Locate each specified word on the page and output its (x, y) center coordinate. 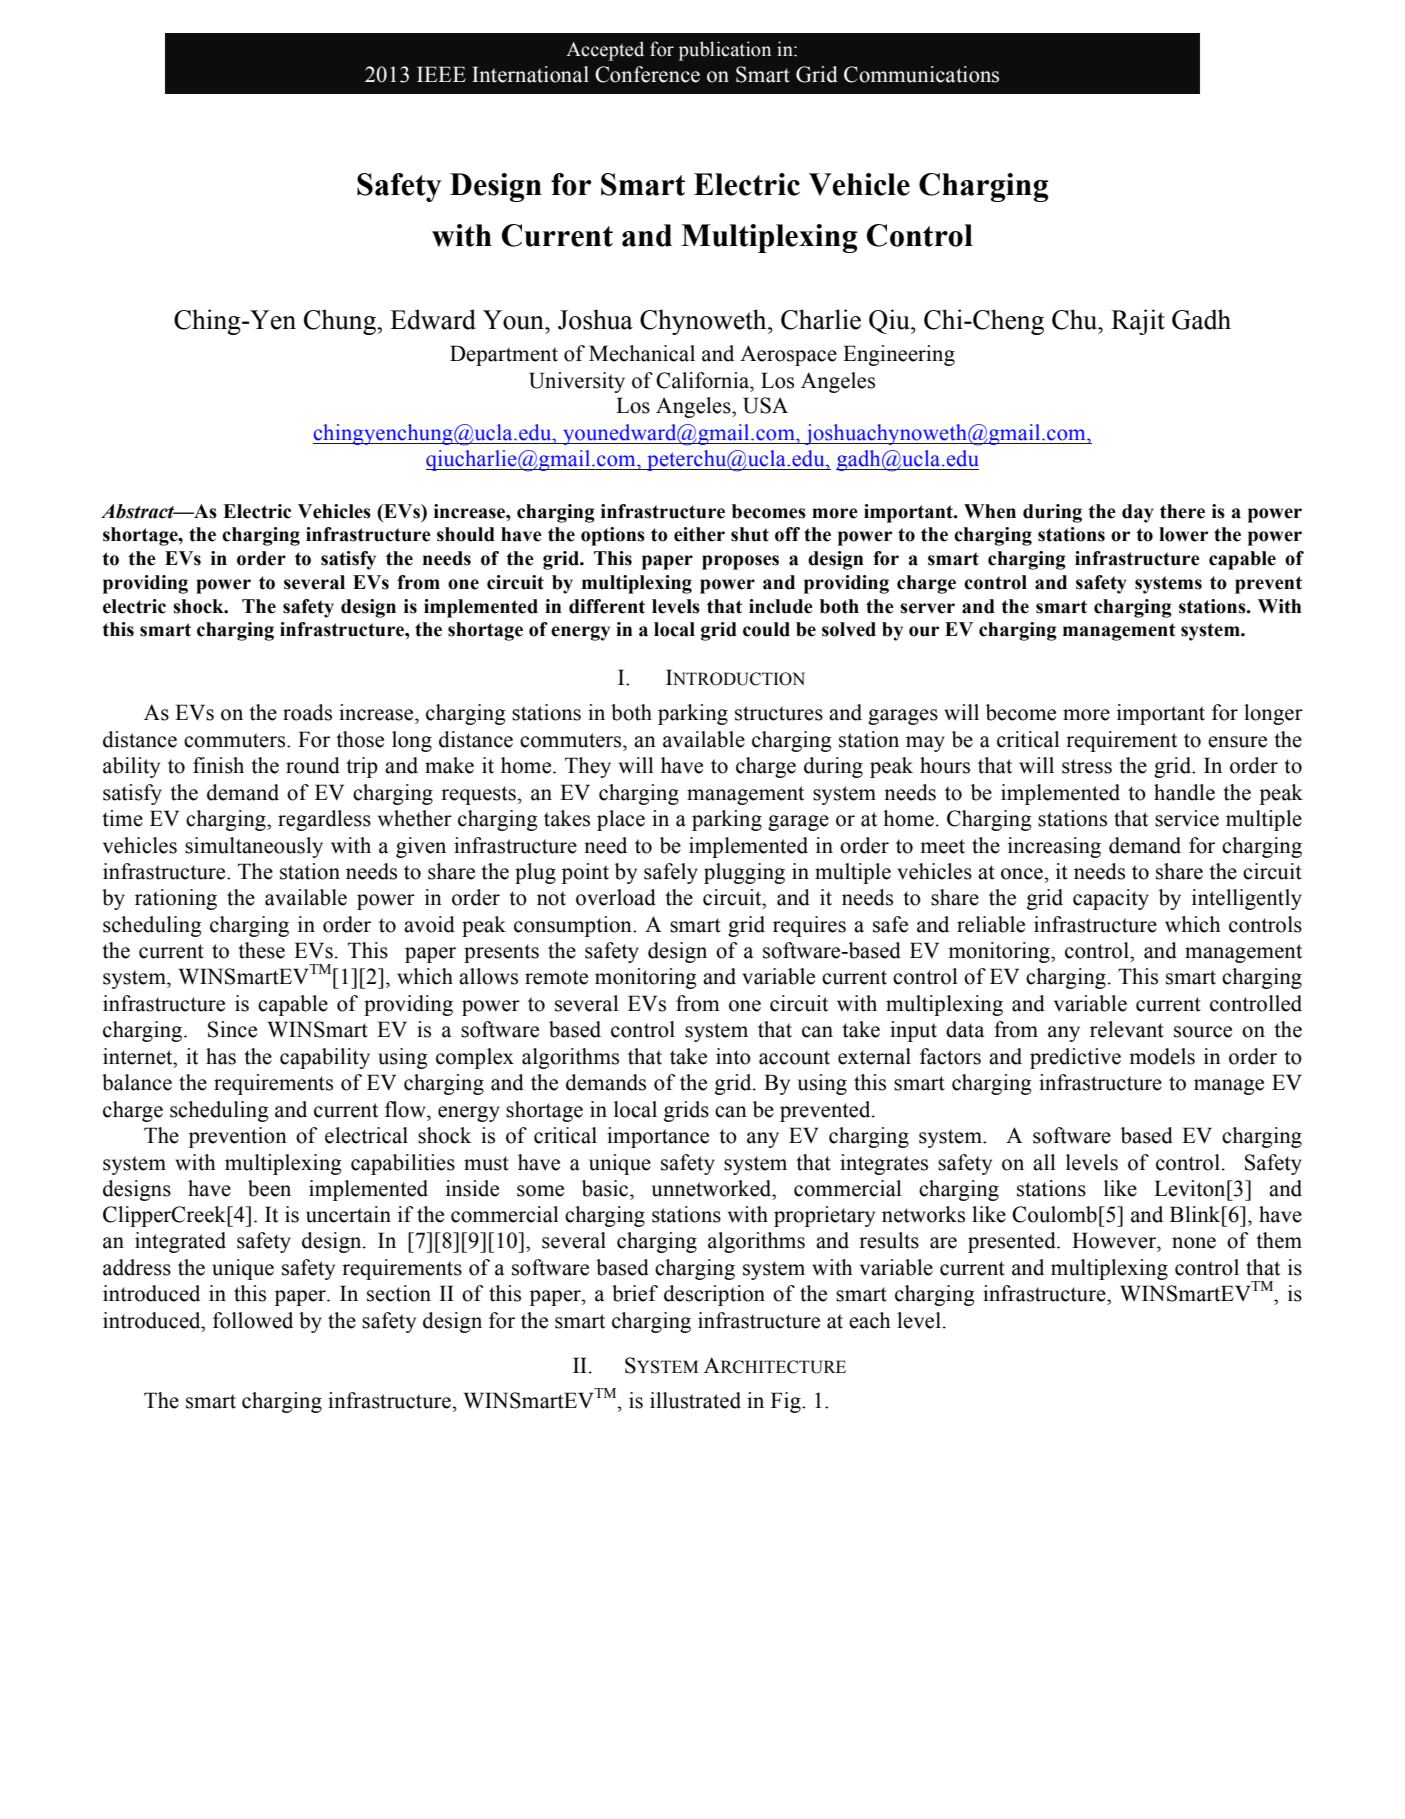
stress (1087, 766)
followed (253, 1320)
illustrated (695, 1400)
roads (307, 712)
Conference (647, 74)
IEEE (441, 74)
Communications (921, 74)
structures (779, 713)
